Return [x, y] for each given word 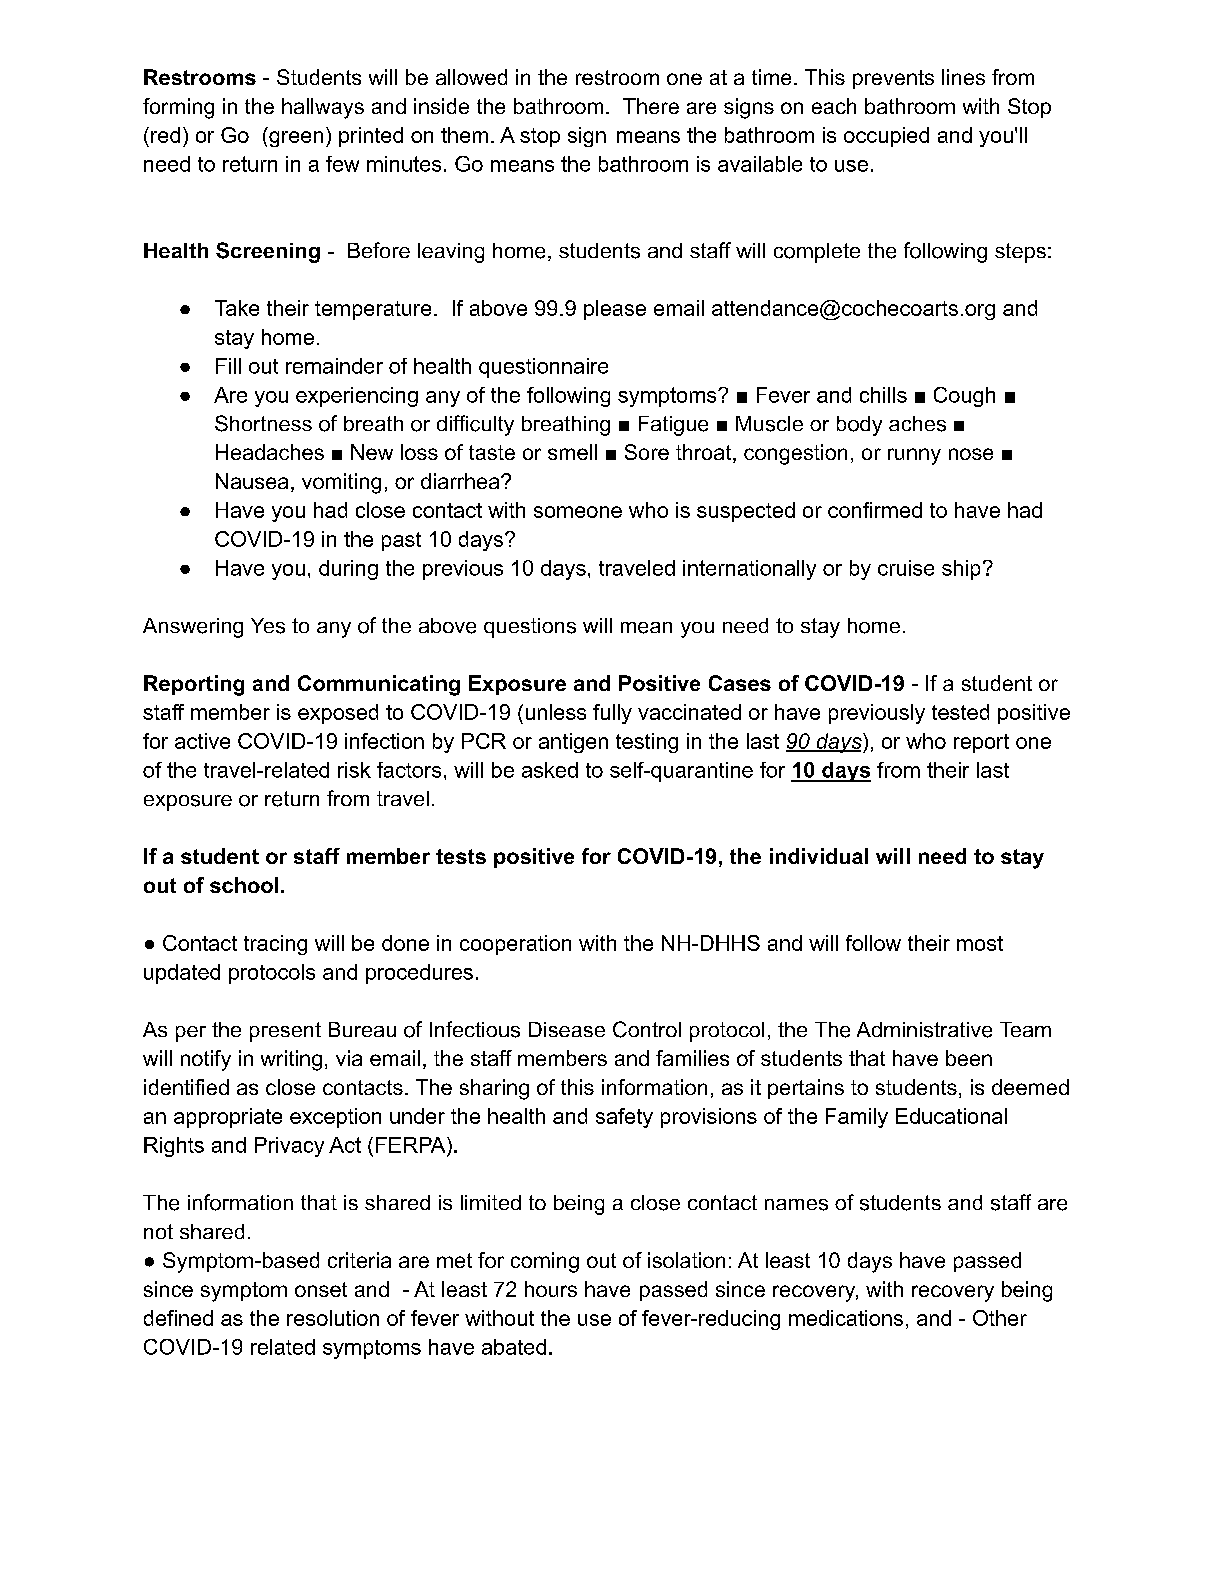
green [296, 139]
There [651, 106]
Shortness [263, 423]
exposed [338, 714]
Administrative [924, 1030]
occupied [886, 137]
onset [321, 1289]
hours [551, 1289]
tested [960, 712]
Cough [964, 397]
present [285, 1032]
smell [572, 452]
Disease [567, 1029]
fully [612, 714]
